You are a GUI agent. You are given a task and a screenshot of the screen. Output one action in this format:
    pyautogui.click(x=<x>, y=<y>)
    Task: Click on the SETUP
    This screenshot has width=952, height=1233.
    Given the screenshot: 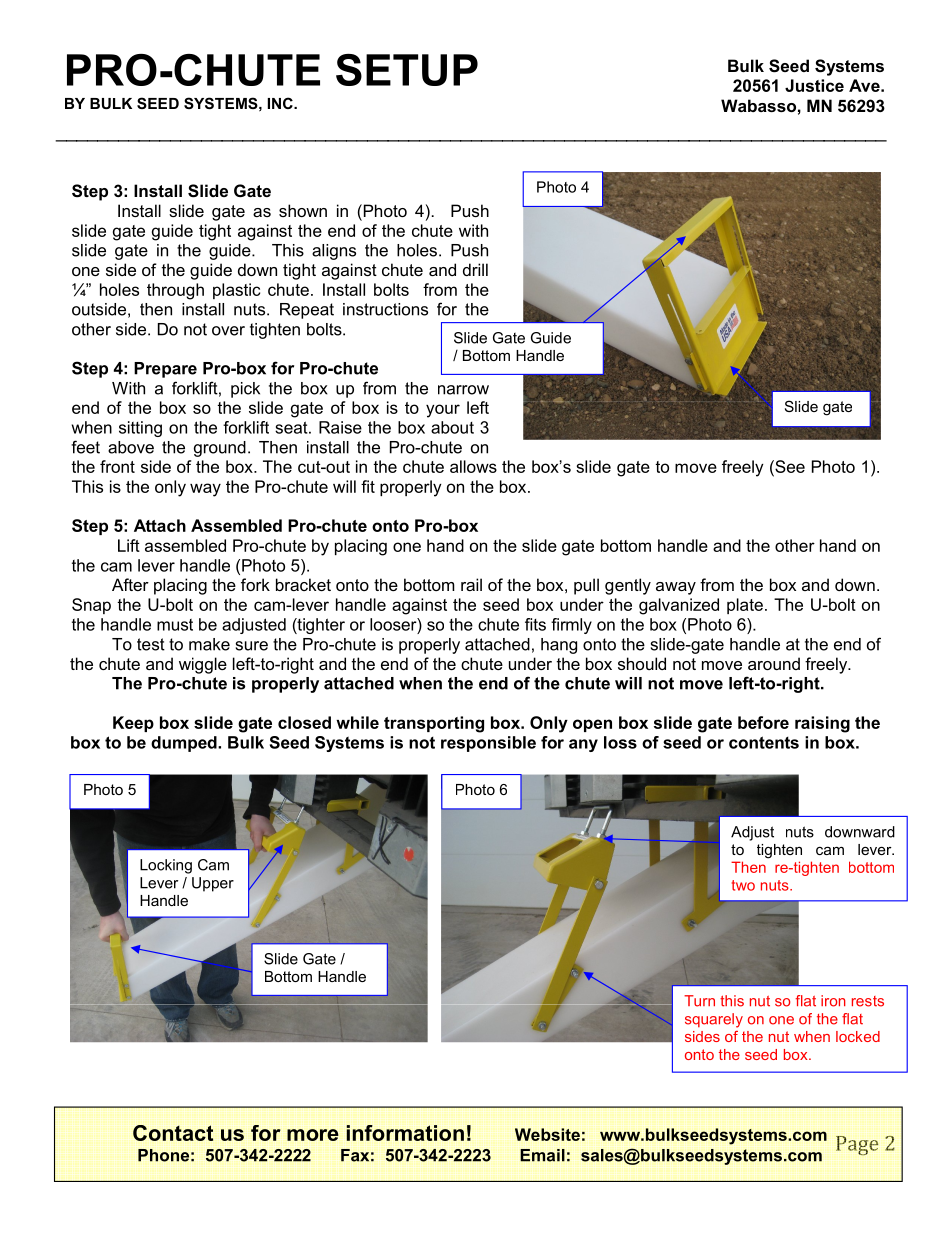 What is the action you would take?
    pyautogui.click(x=407, y=70)
